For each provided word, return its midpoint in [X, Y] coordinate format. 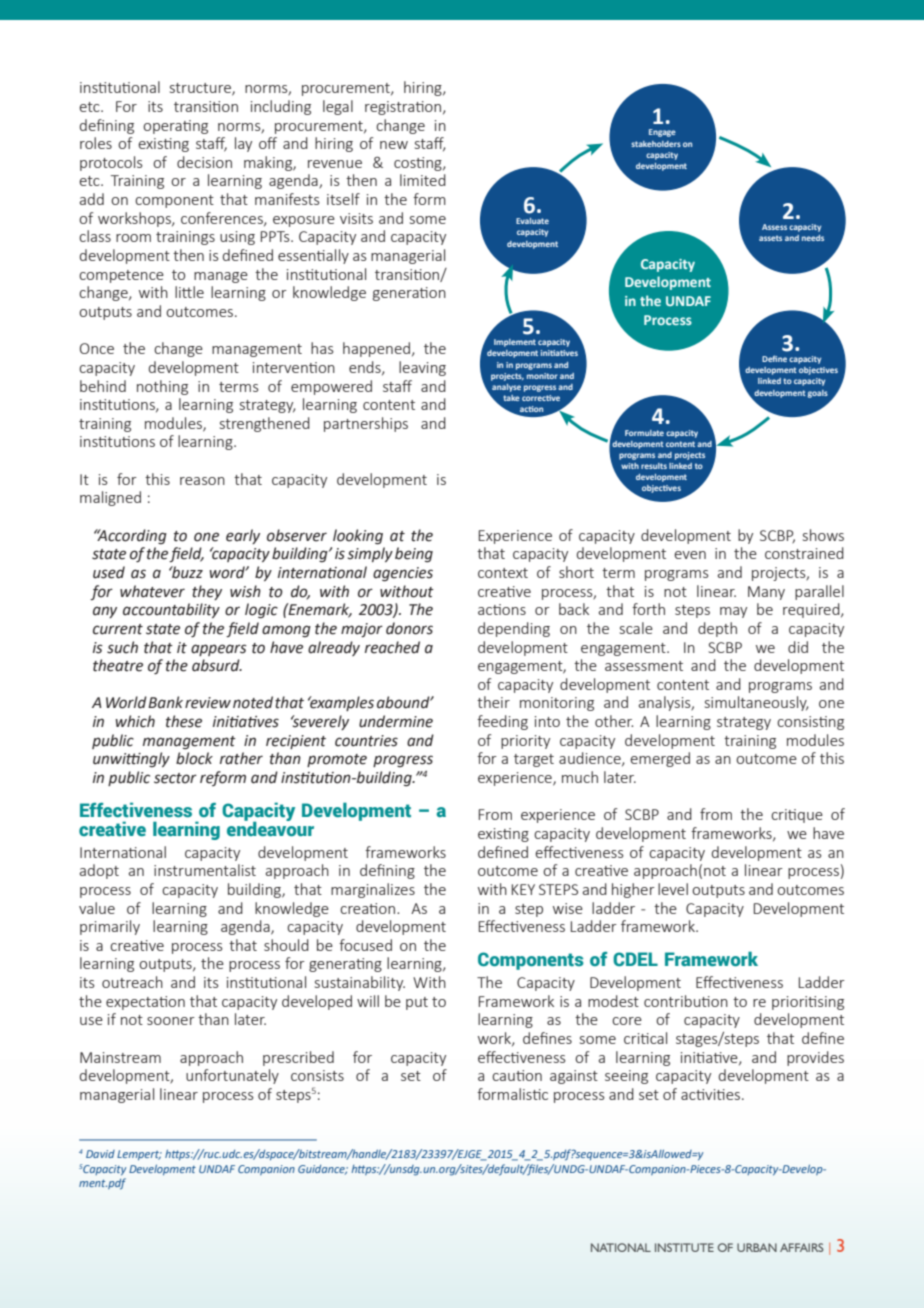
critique [797, 816]
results [654, 466]
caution [517, 1075]
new [394, 145]
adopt [99, 871]
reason [202, 481]
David [100, 1154]
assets [770, 238]
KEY [523, 889]
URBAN [757, 1247]
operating [175, 127]
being [414, 554]
